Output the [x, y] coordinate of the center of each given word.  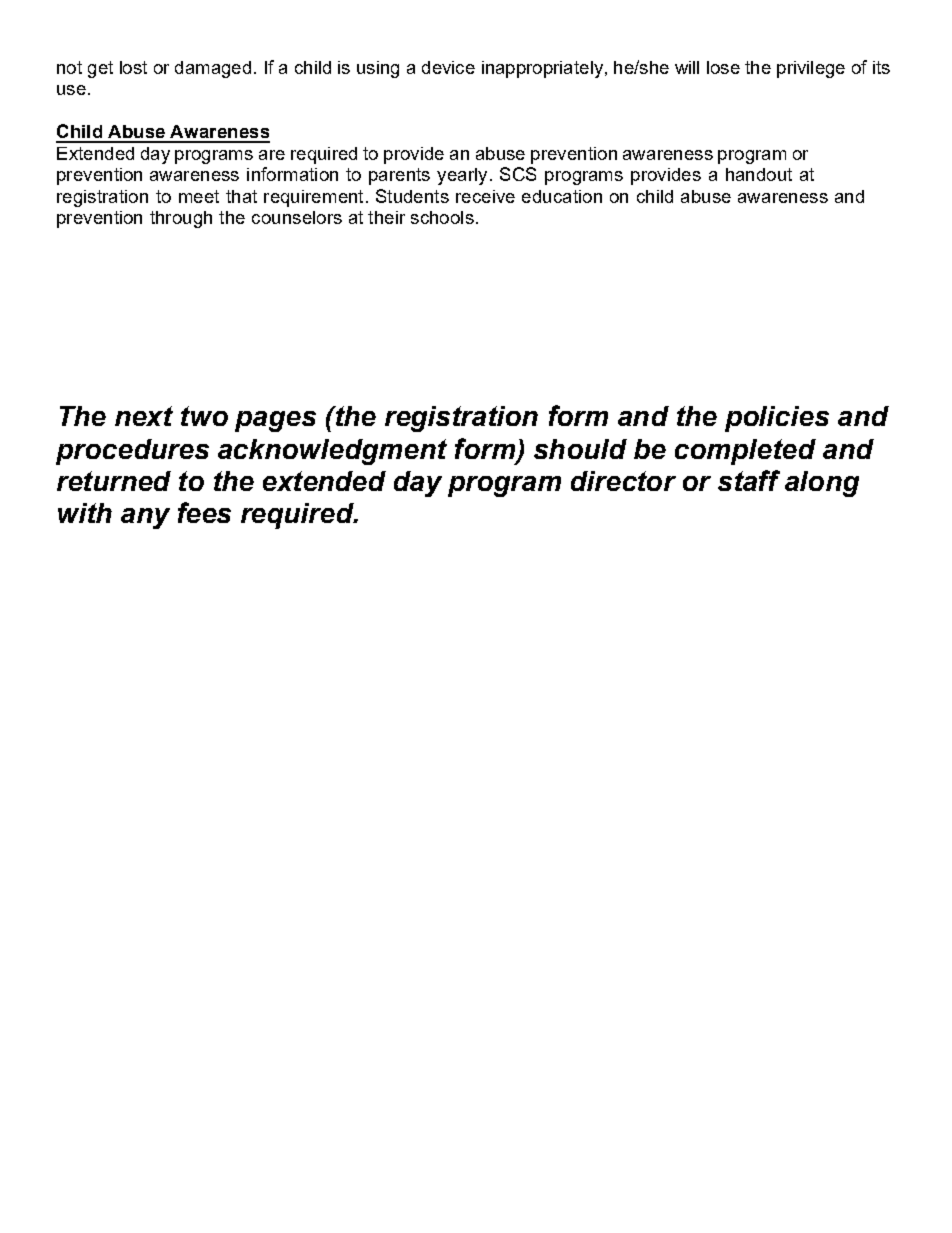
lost [133, 67]
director [623, 481]
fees [204, 512]
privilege [811, 69]
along [822, 484]
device [448, 67]
